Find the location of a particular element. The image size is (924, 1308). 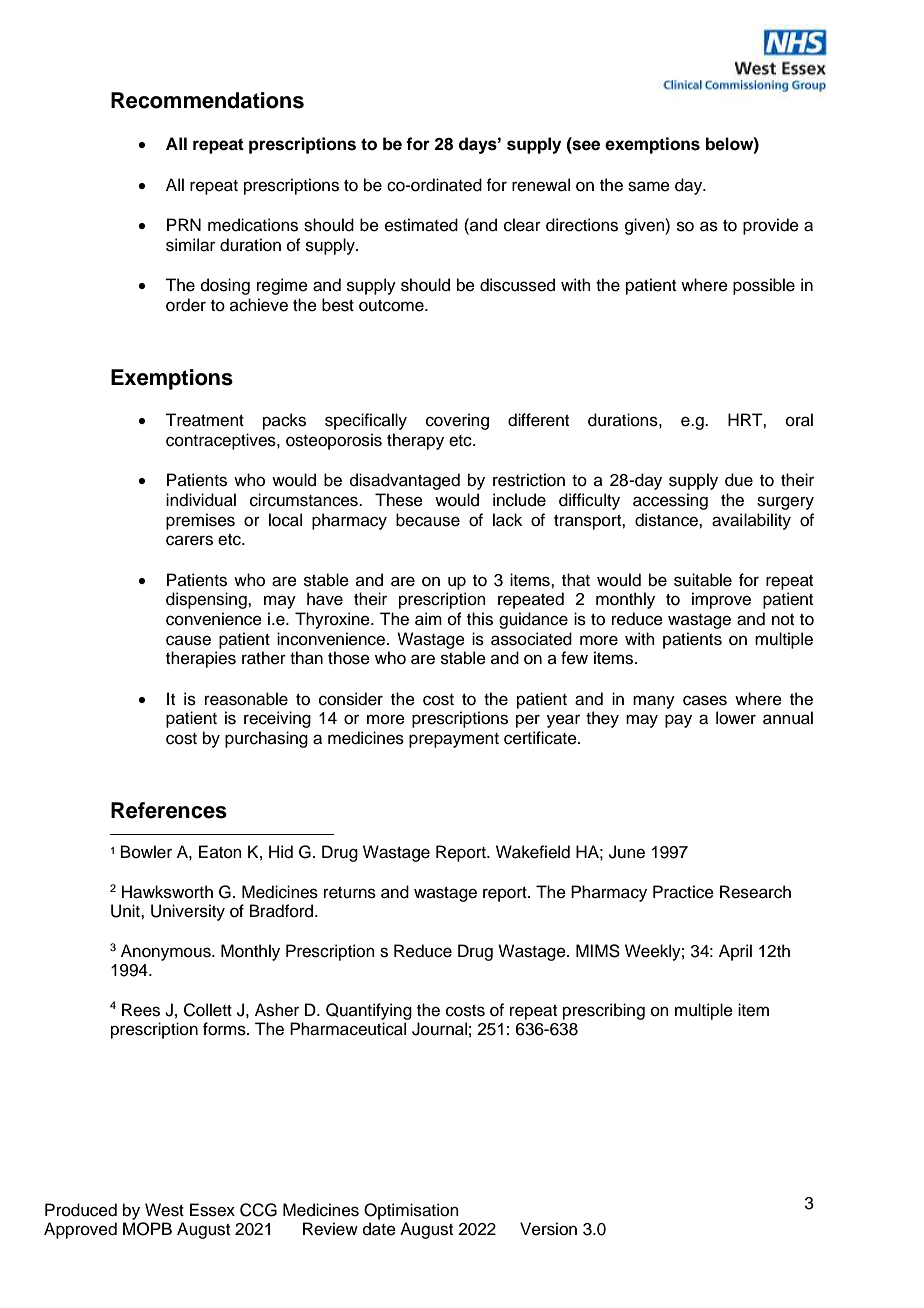

therapies is located at coordinates (201, 659).
